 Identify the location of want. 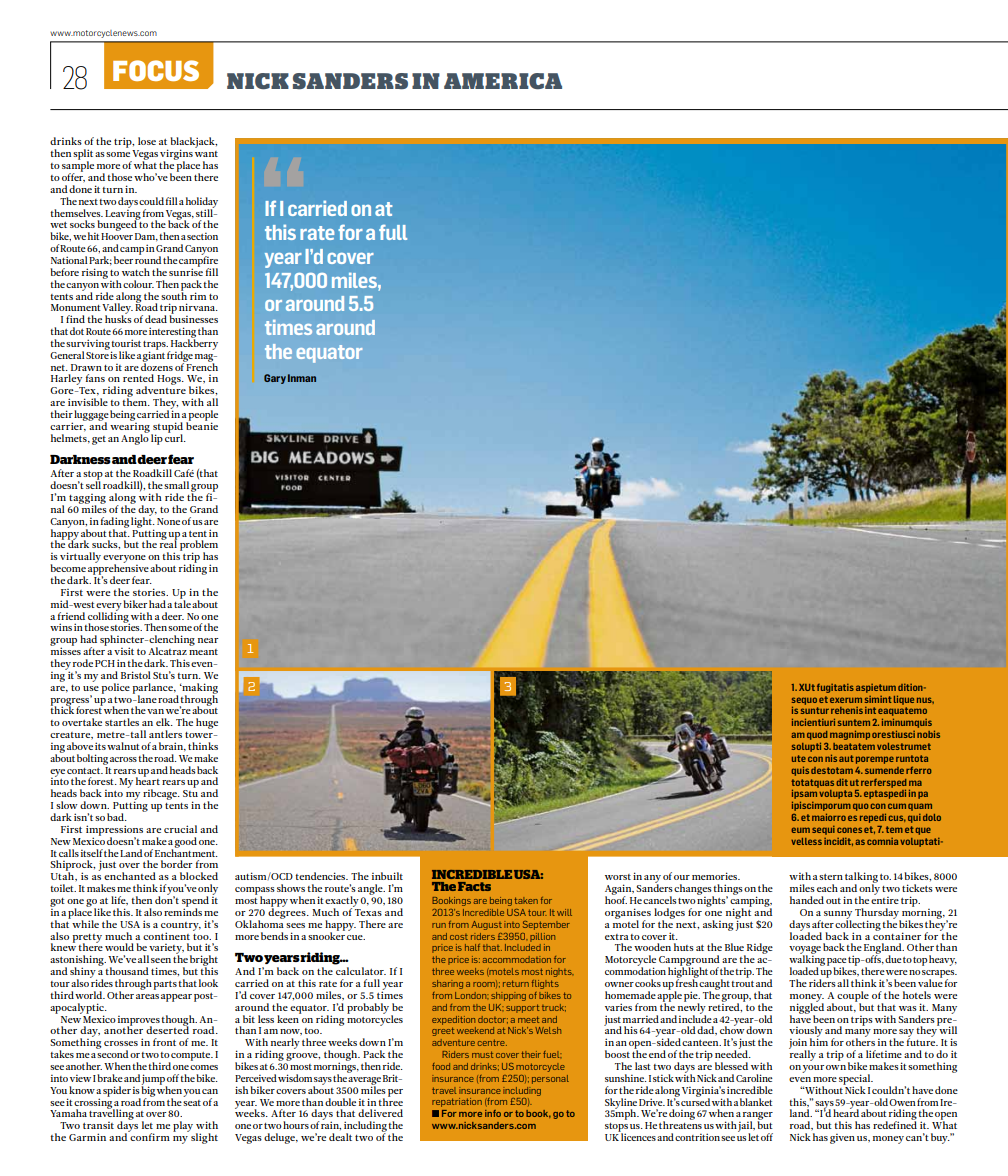
(206, 154).
